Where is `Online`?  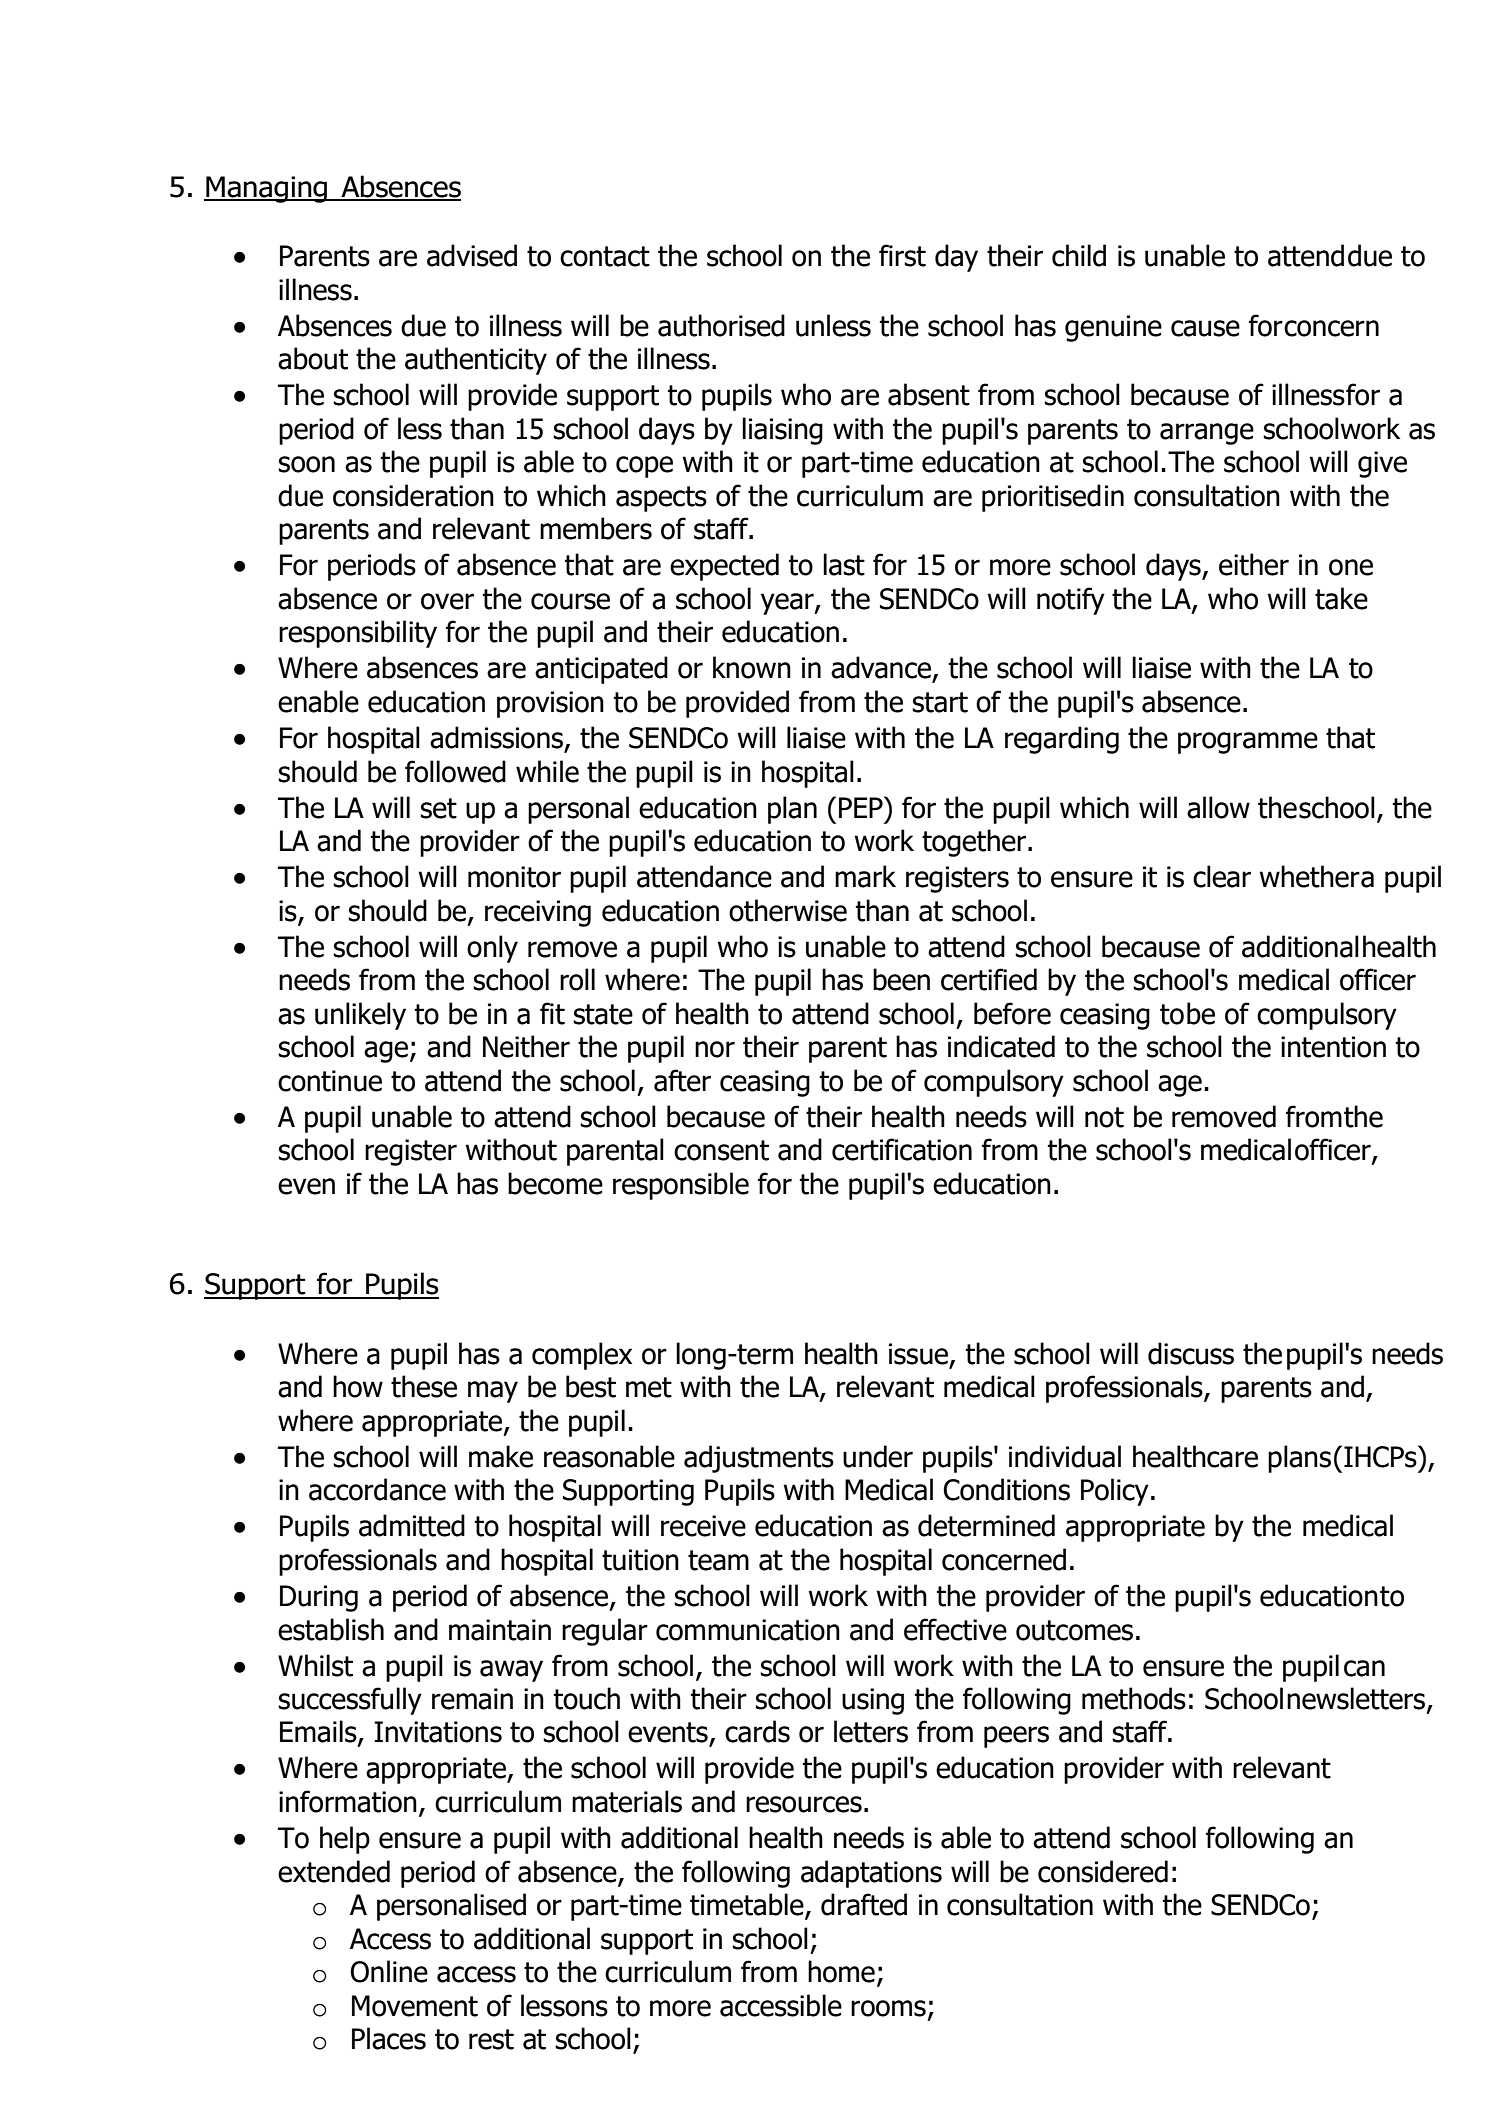 Online is located at coordinates (389, 1971).
